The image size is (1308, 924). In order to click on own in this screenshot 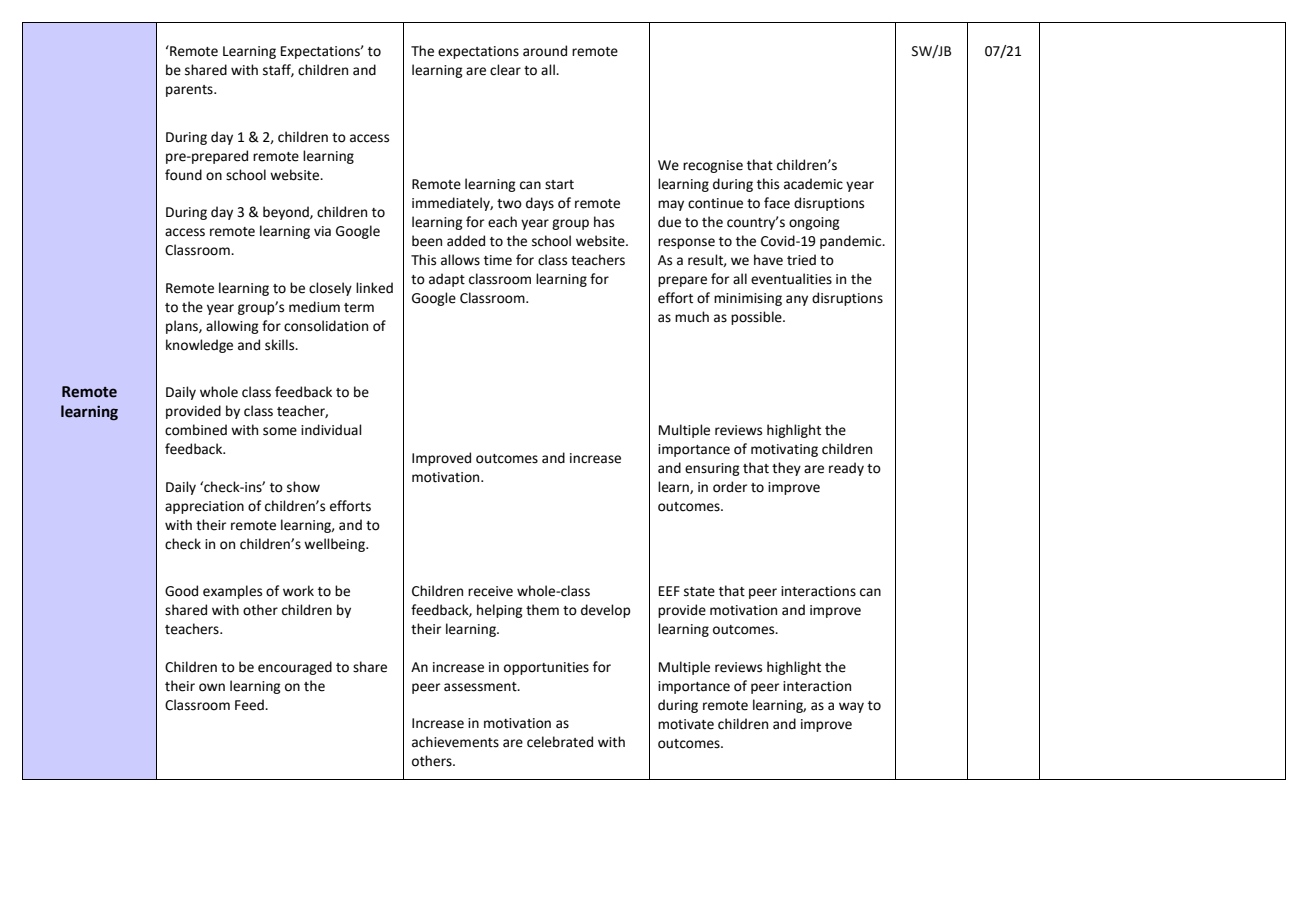, I will do `click(212, 687)`.
